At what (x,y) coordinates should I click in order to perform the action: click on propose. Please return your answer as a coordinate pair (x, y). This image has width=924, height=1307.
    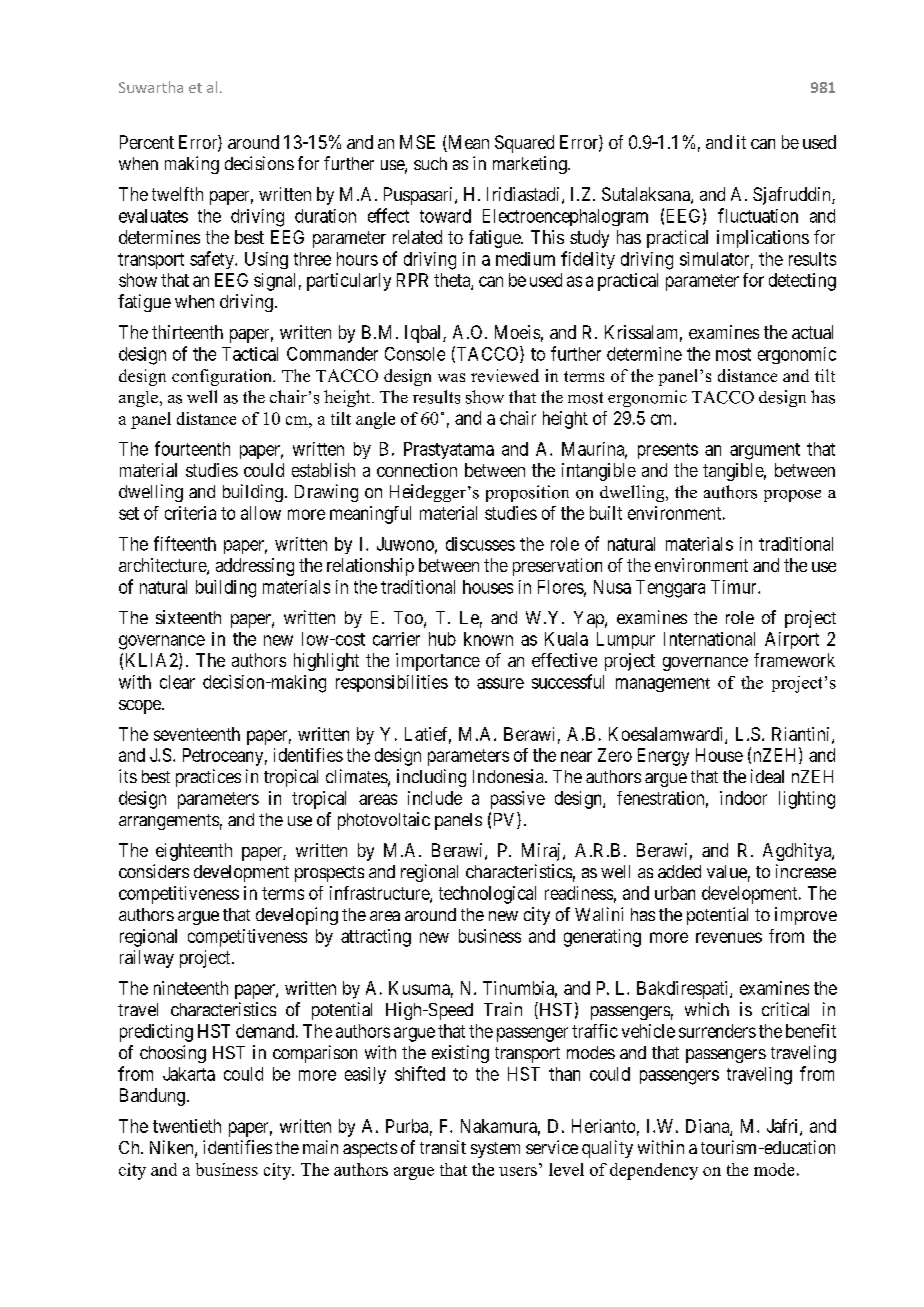
    Looking at the image, I should click on (792, 496).
